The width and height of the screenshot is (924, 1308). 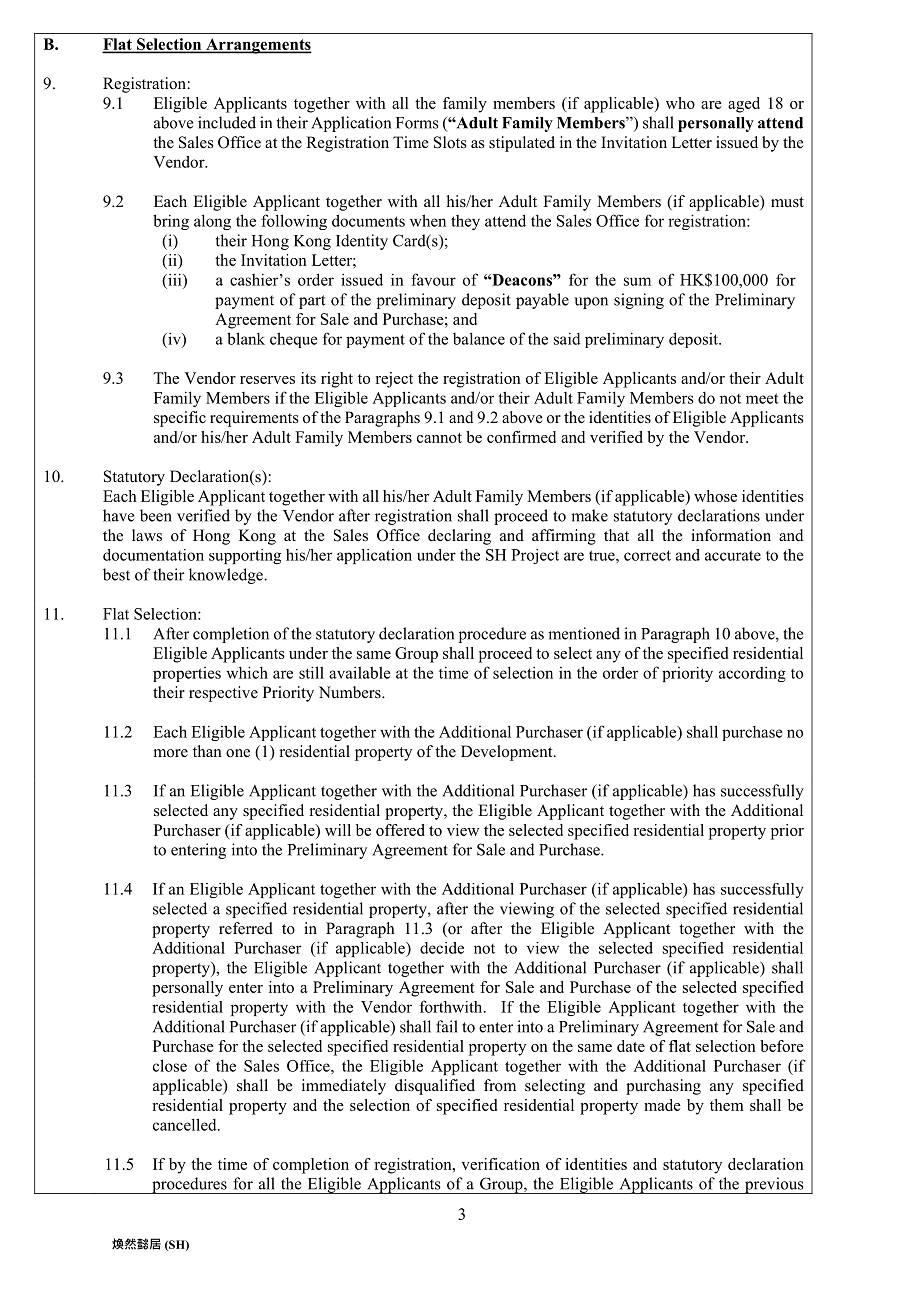 I want to click on declaring, so click(x=459, y=537).
